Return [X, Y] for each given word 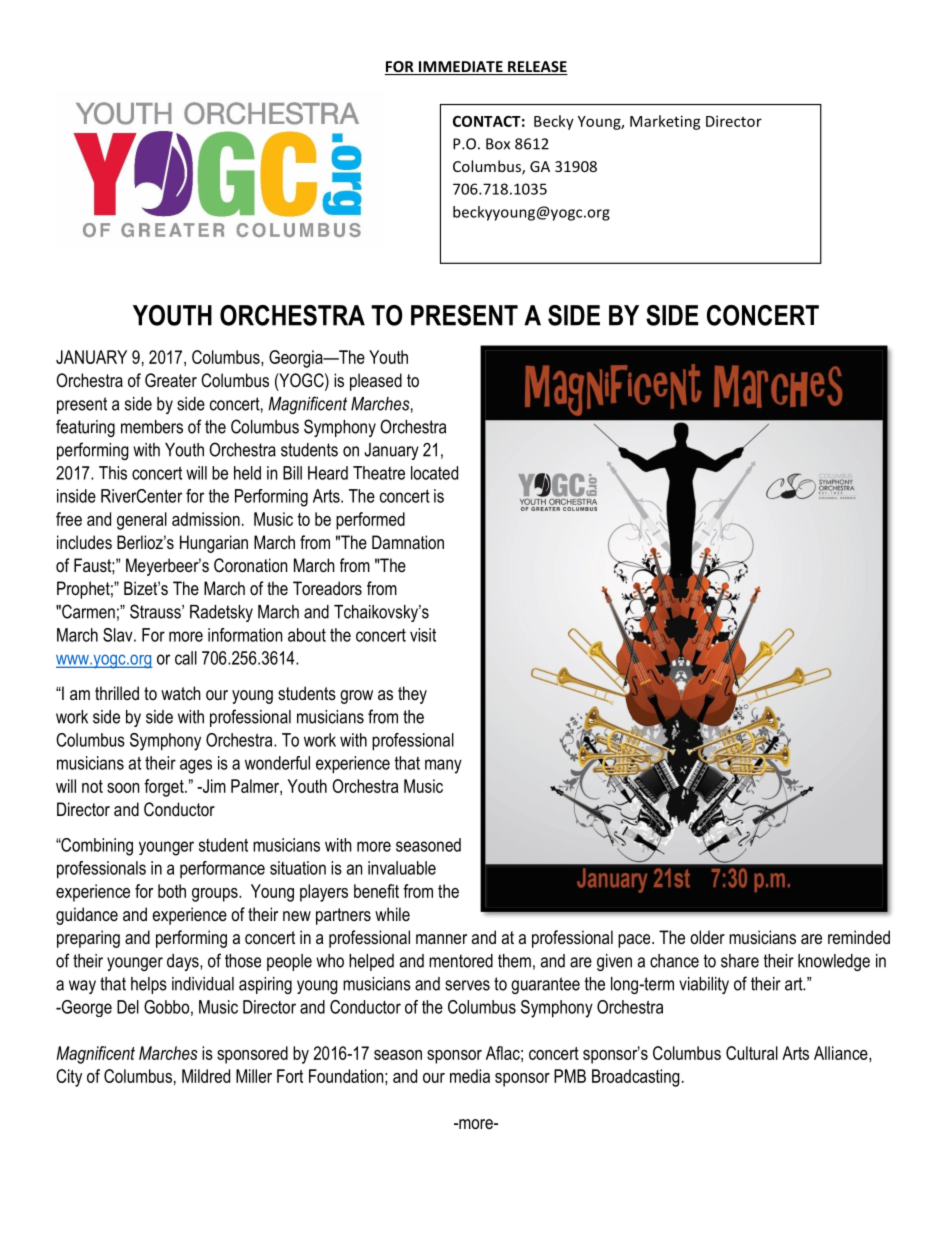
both [172, 891]
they [412, 695]
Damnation [408, 542]
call [186, 658]
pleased [376, 382]
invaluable [402, 868]
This [113, 473]
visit [423, 635]
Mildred [206, 1076]
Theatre [379, 473]
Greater [171, 380]
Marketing [665, 122]
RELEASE [537, 68]
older [707, 937]
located [434, 473]
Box [498, 144]
